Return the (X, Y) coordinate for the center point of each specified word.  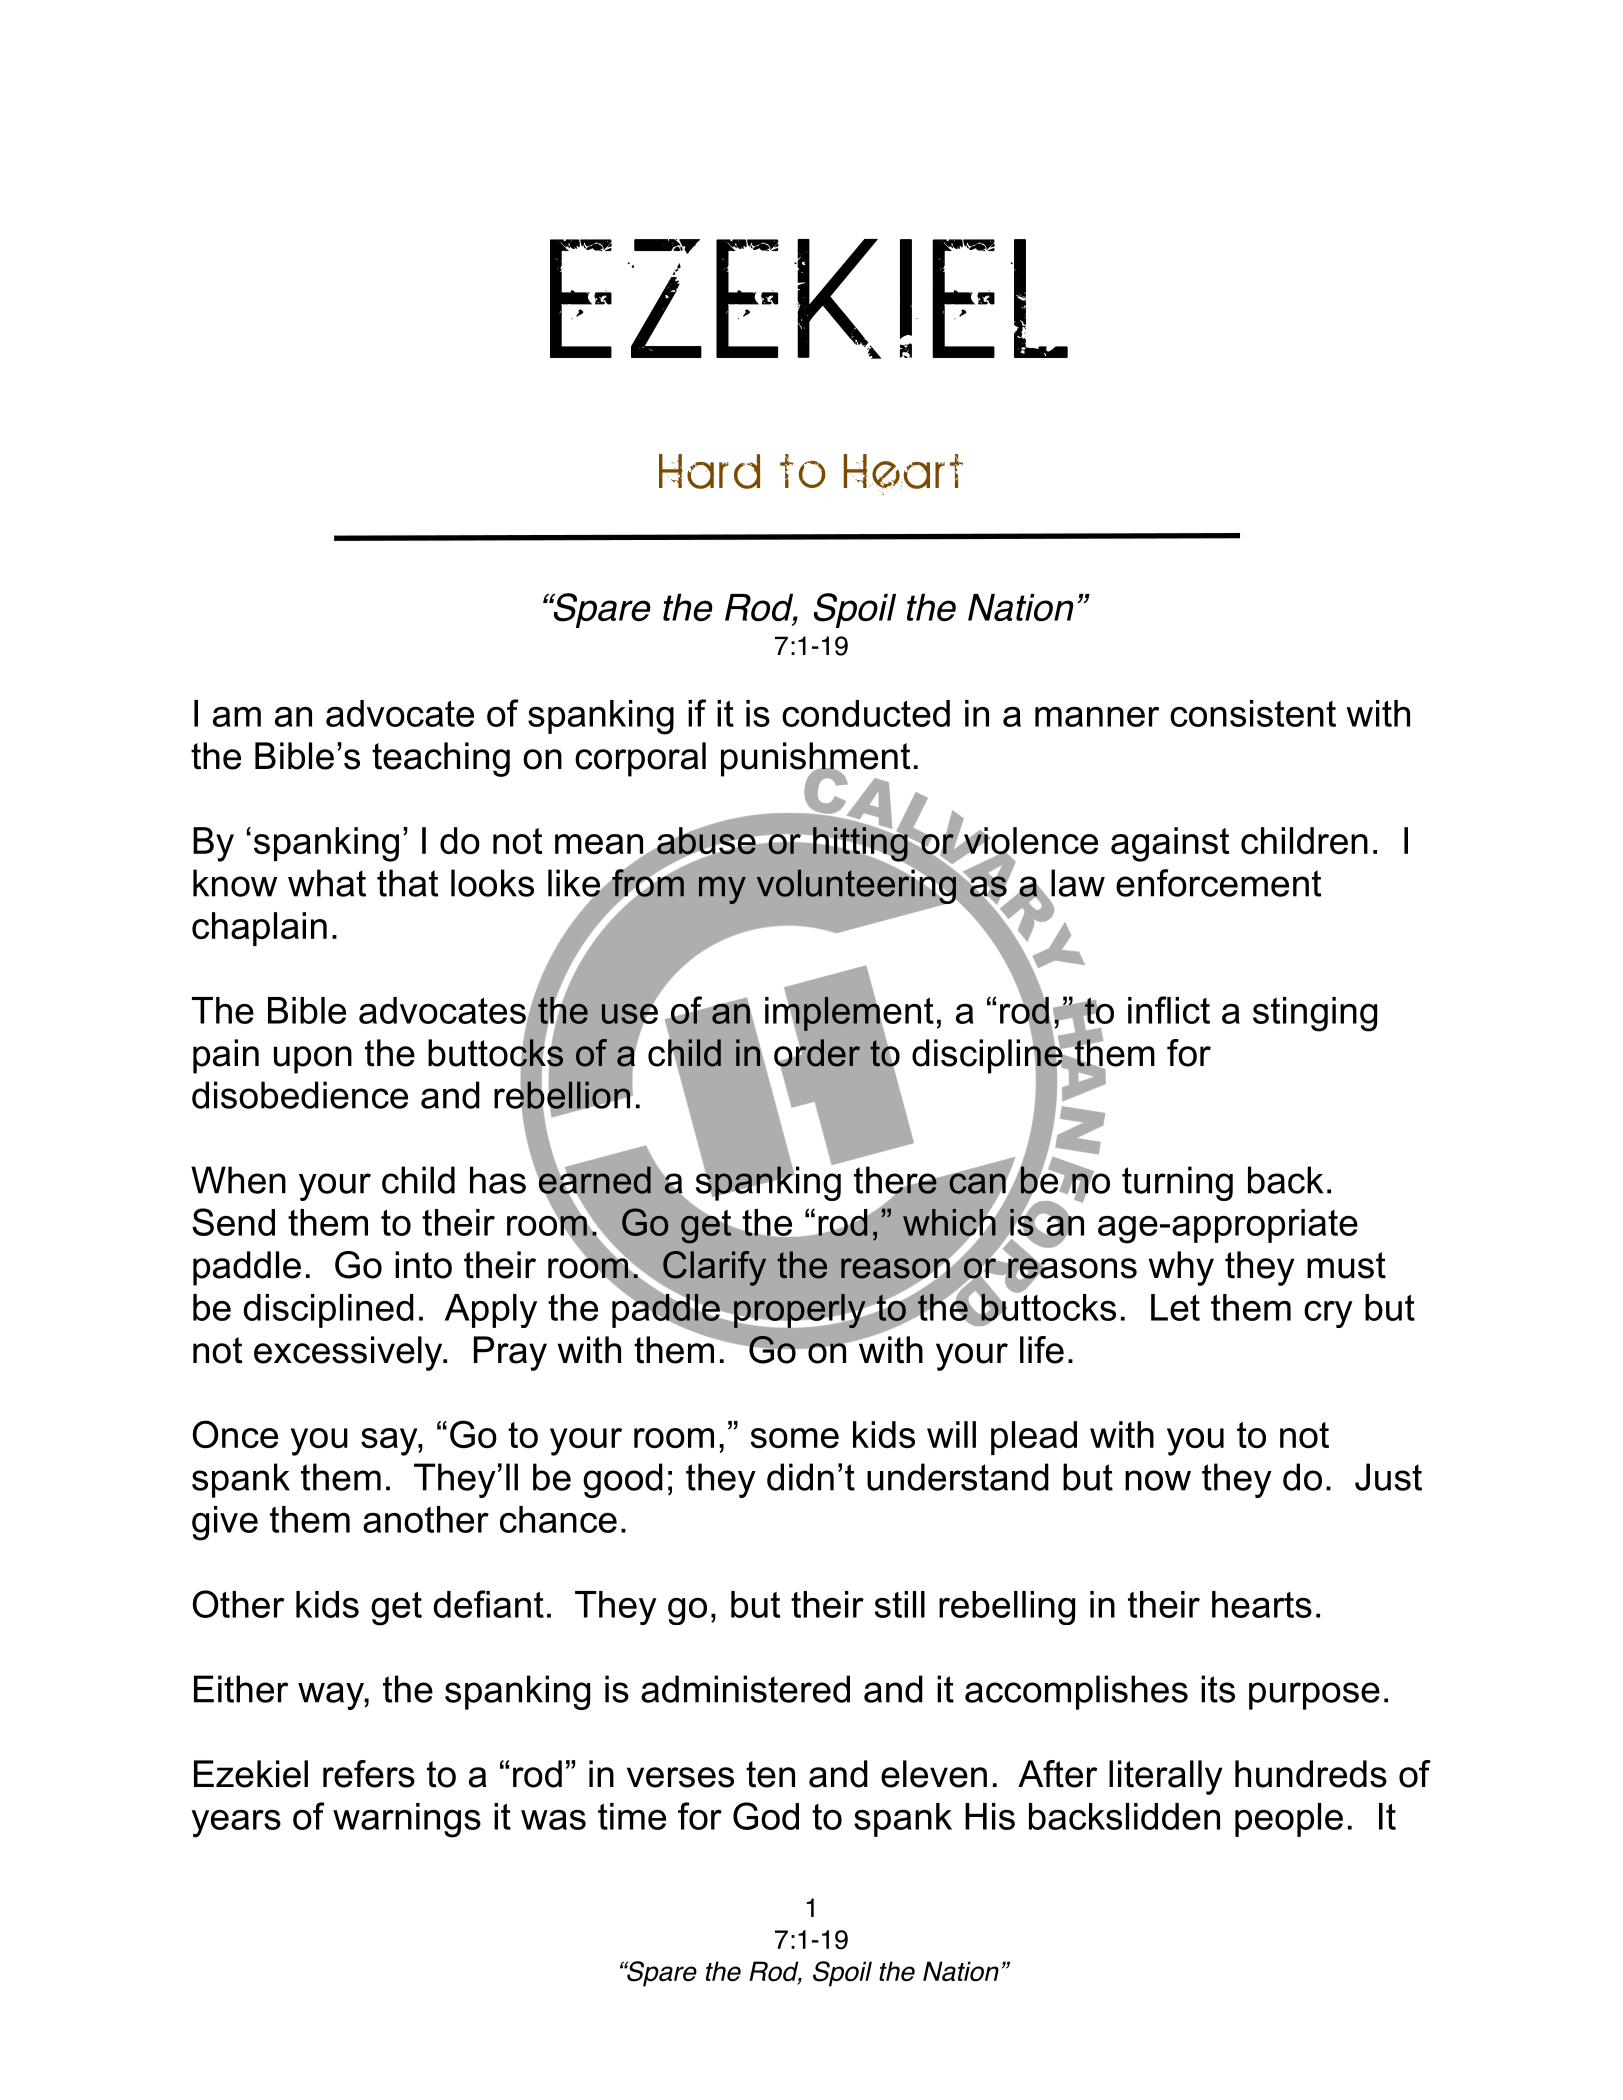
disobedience (300, 1095)
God (766, 1816)
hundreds (1311, 1774)
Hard (709, 471)
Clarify (713, 1269)
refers (369, 1774)
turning (1177, 1183)
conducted (866, 713)
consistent (1253, 713)
